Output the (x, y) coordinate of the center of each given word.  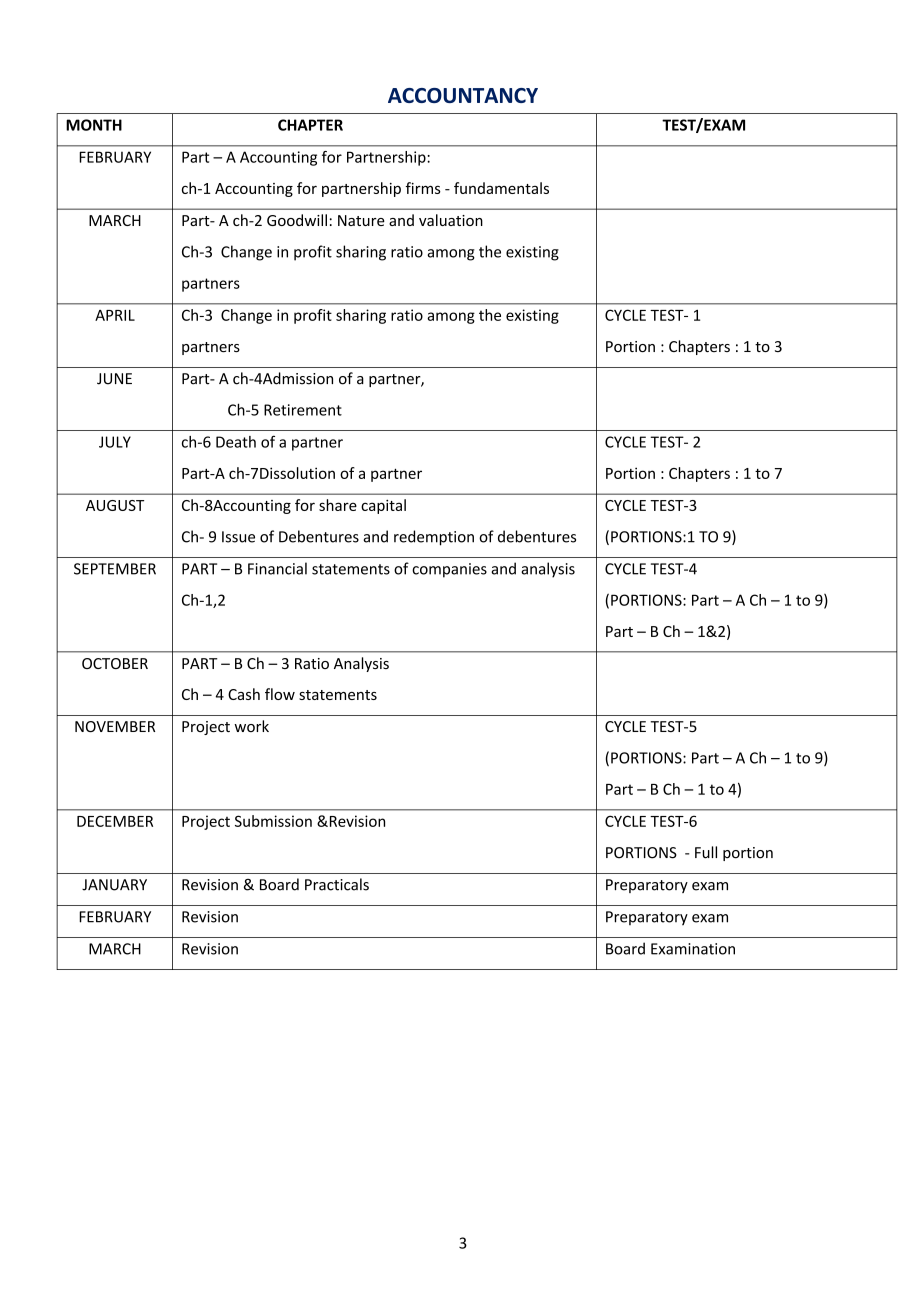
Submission (273, 821)
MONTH (94, 125)
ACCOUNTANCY (463, 95)
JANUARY (114, 885)
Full (706, 852)
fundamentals (501, 188)
